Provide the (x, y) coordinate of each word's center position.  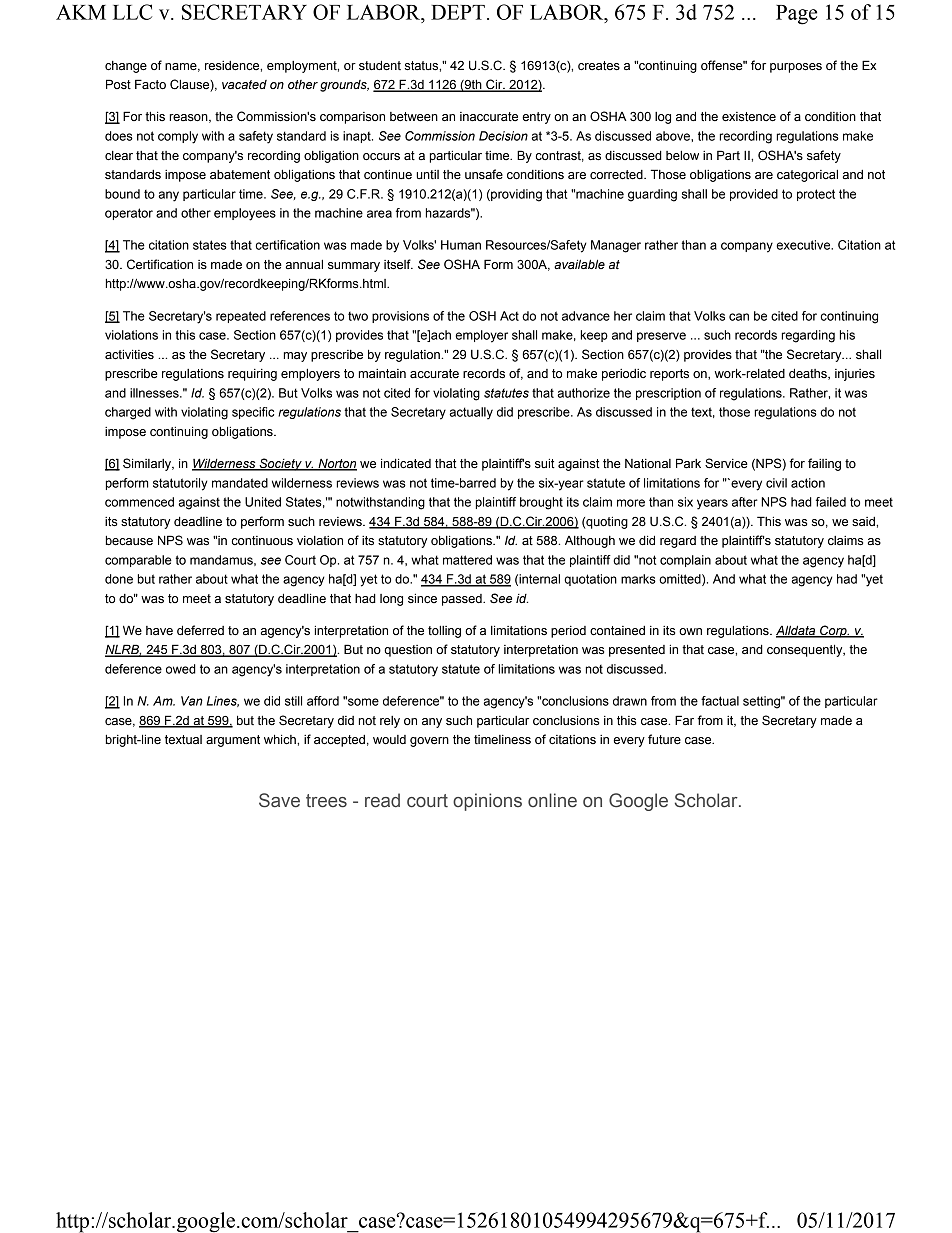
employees (245, 214)
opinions (487, 802)
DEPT (458, 12)
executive (804, 245)
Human (461, 245)
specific (253, 413)
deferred (200, 630)
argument (233, 741)
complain (685, 561)
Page (796, 15)
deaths (809, 374)
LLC (132, 12)
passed (463, 600)
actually (471, 413)
